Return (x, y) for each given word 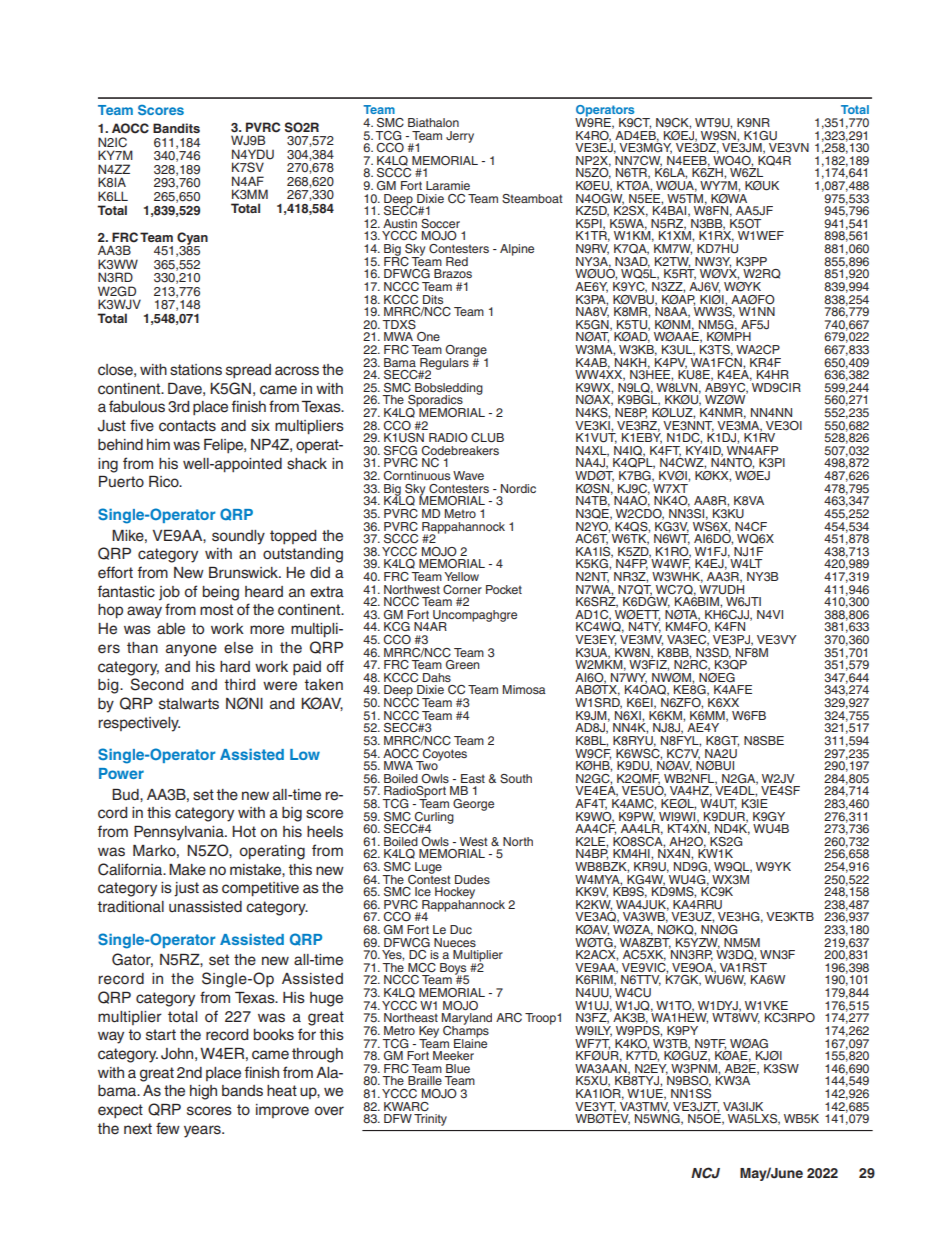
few (168, 1128)
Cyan (192, 239)
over (329, 1111)
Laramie (448, 185)
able (171, 629)
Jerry (460, 137)
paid (307, 668)
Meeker (453, 1055)
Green (462, 664)
